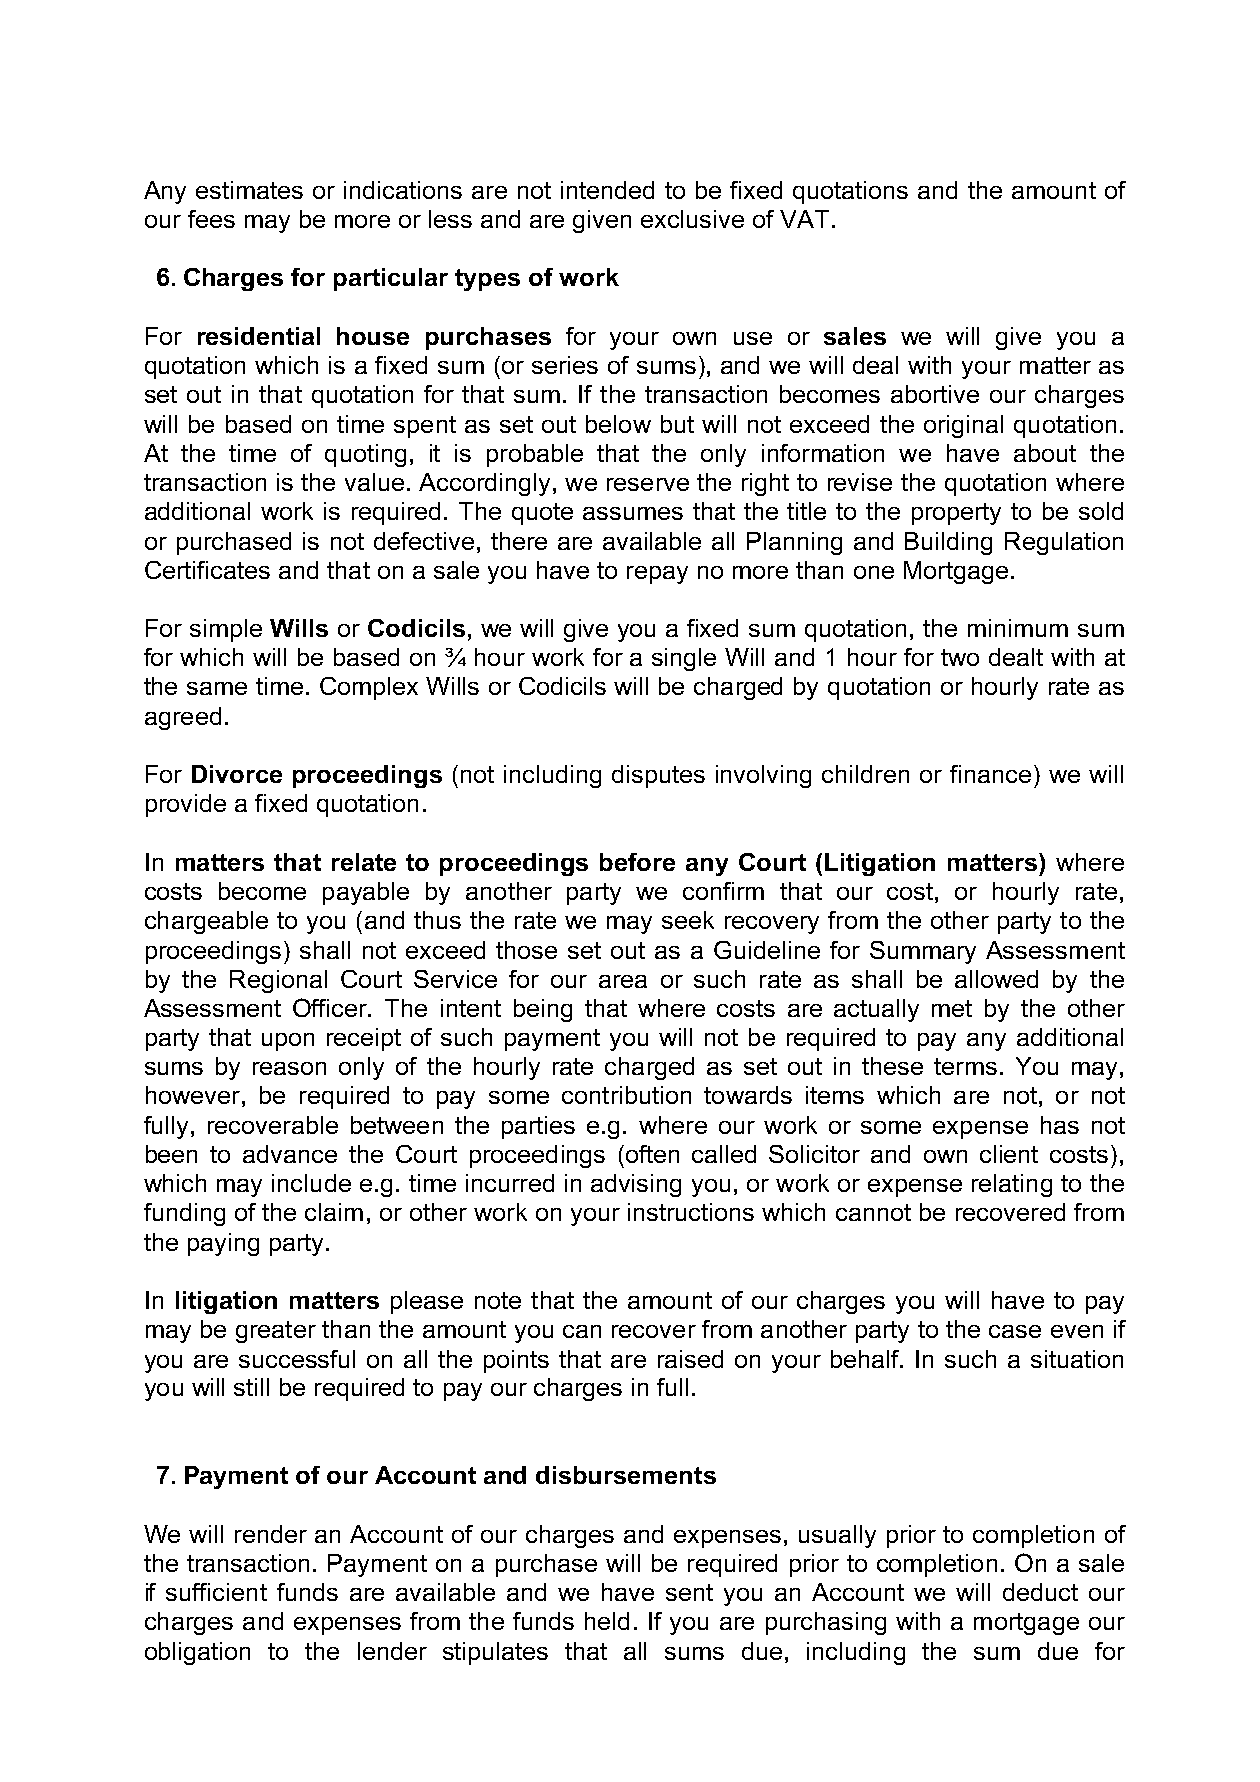  What do you see at coordinates (607, 1621) in the image?
I see `held` at bounding box center [607, 1621].
